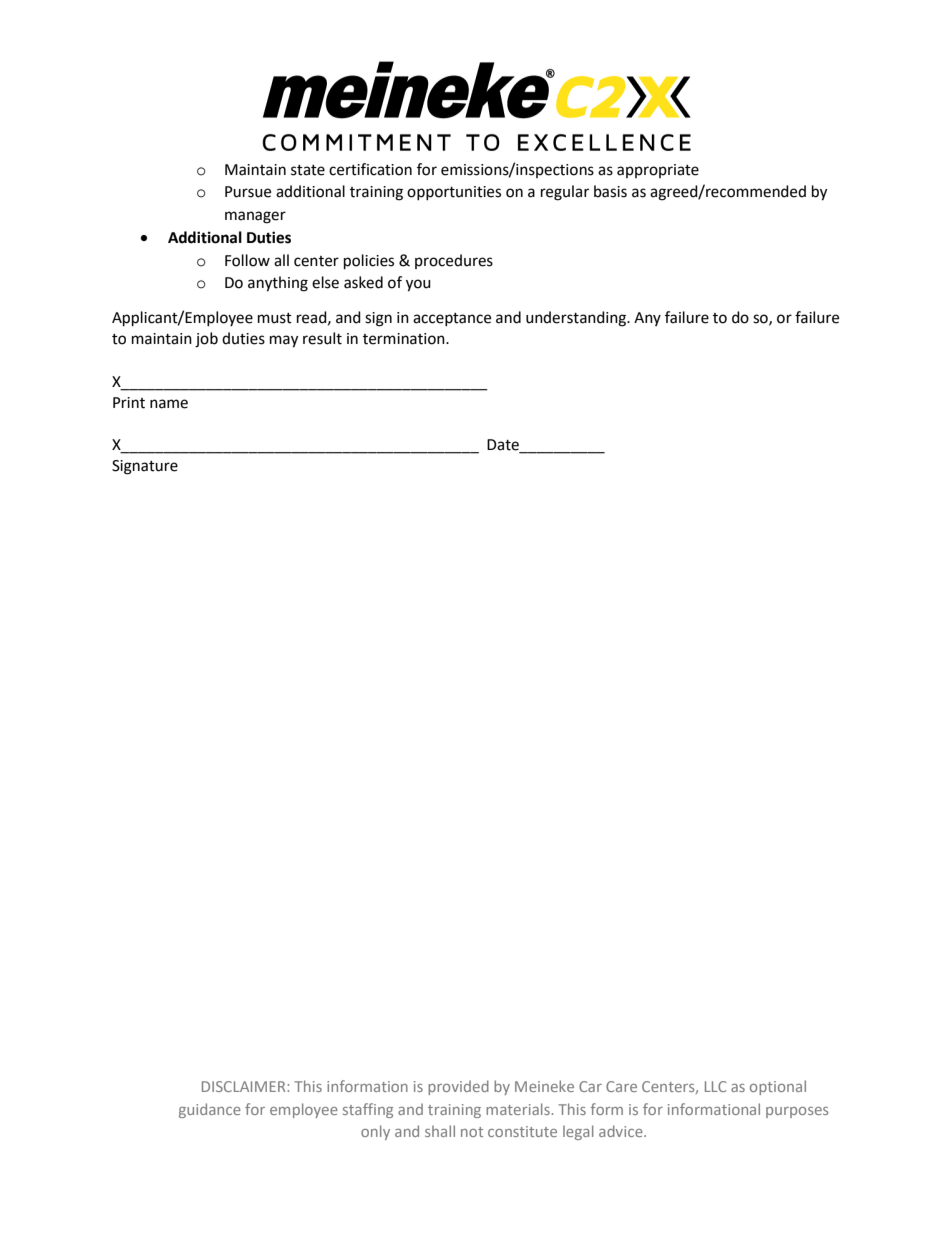 The height and width of the page is (1233, 952). What do you see at coordinates (454, 193) in the page?
I see `opportunities` at bounding box center [454, 193].
